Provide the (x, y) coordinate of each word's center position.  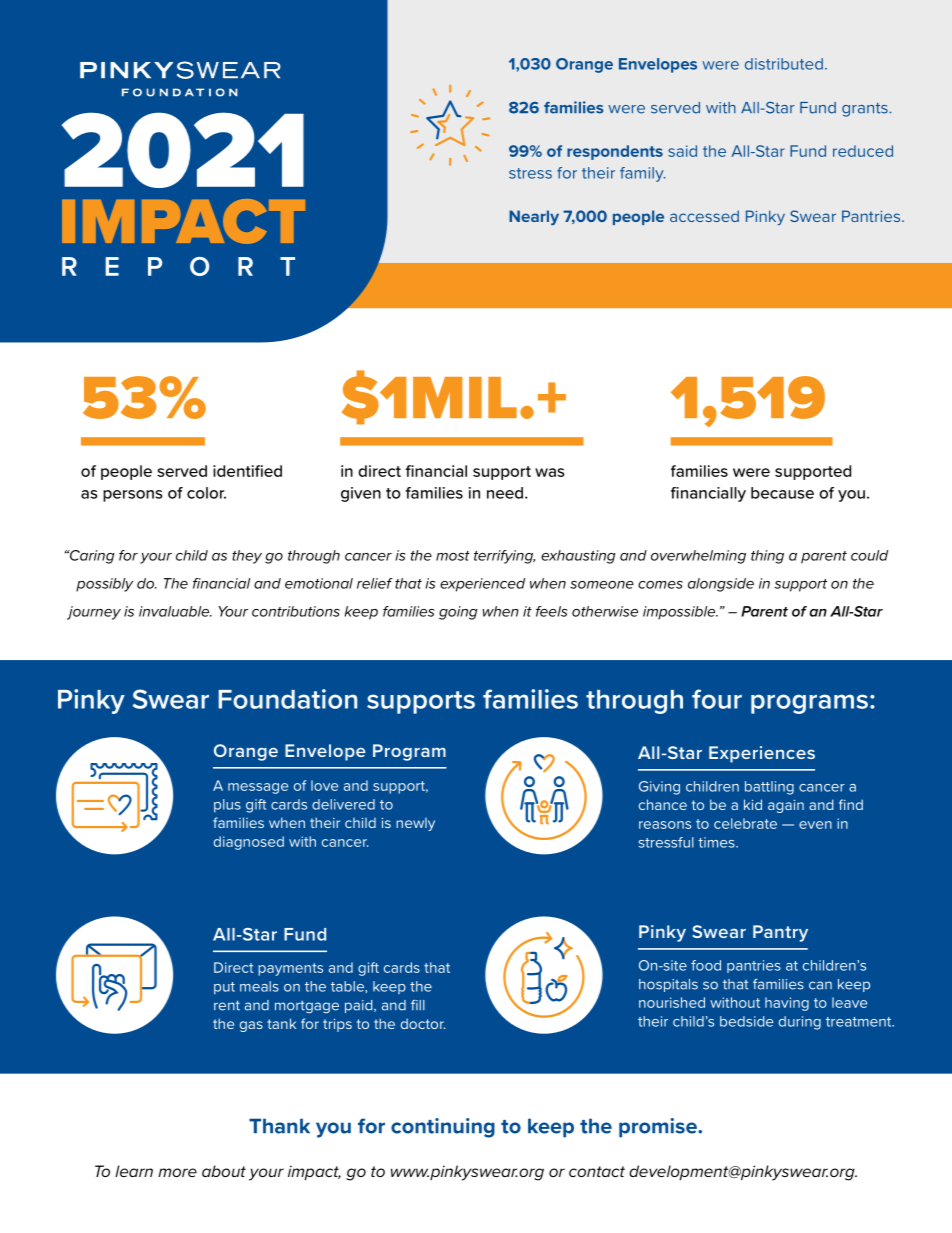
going (458, 613)
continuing (443, 1128)
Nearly (534, 217)
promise (659, 1127)
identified (247, 471)
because (782, 493)
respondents (615, 152)
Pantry (780, 933)
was (550, 472)
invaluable (175, 611)
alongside (721, 585)
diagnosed (249, 843)
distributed (784, 64)
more (177, 1172)
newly (415, 824)
